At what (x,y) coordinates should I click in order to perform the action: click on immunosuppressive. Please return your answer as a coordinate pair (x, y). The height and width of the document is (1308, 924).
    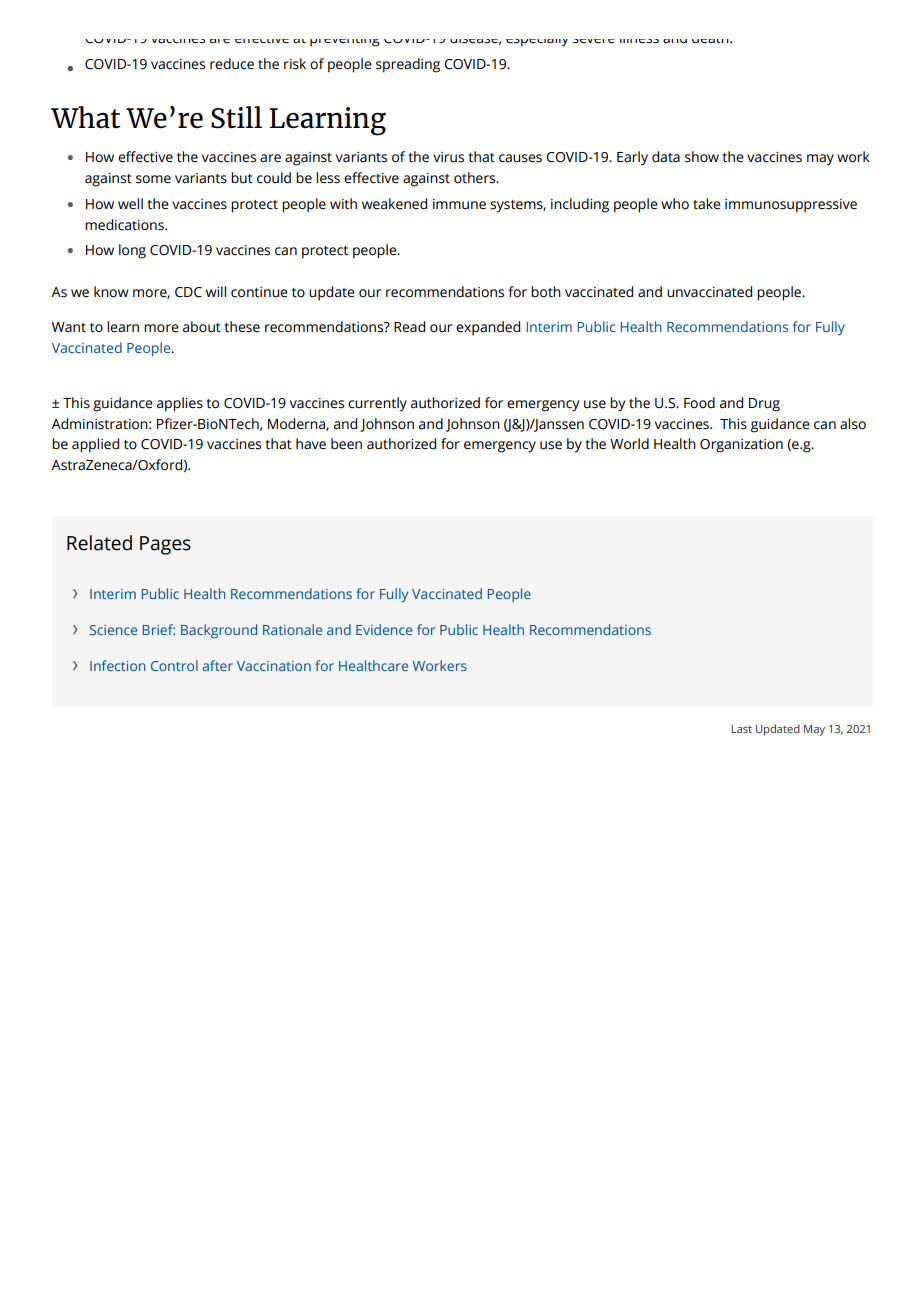
    Looking at the image, I should click on (791, 206).
